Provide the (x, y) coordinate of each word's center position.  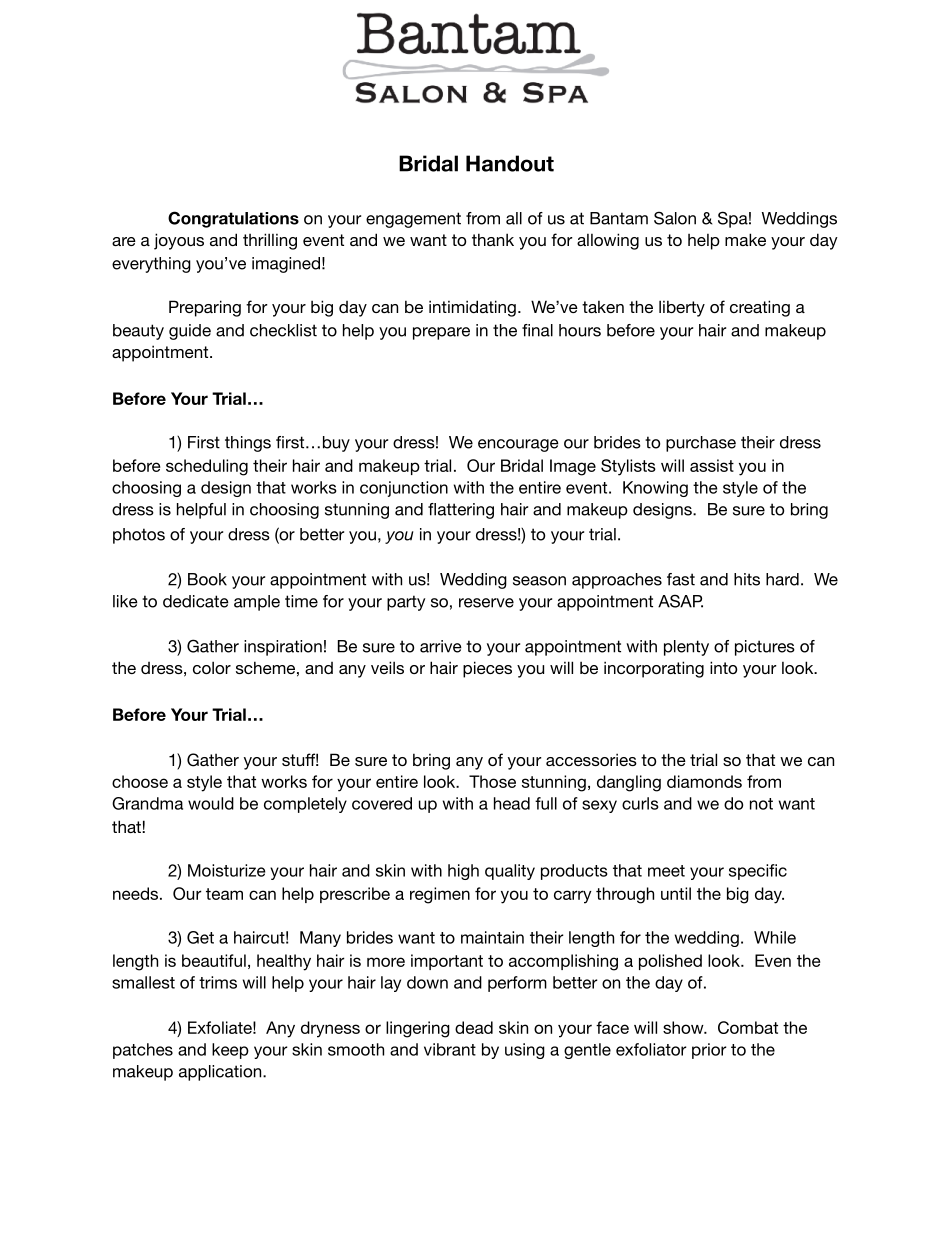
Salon (675, 218)
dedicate (196, 601)
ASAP (680, 601)
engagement (413, 220)
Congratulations (233, 219)
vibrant (450, 1049)
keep (230, 1051)
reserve (486, 603)
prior (709, 1051)
